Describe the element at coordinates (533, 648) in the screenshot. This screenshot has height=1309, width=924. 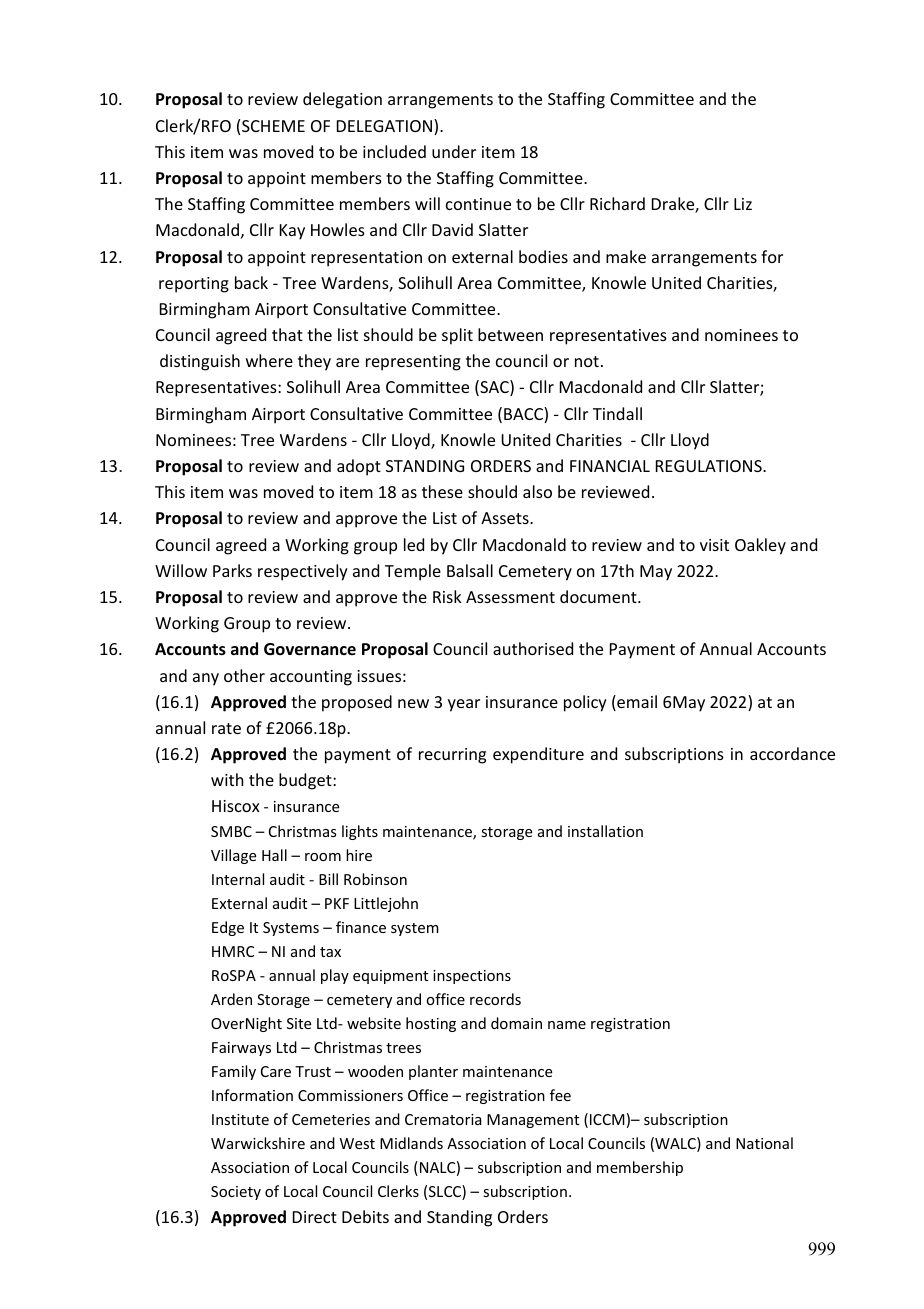
I see `authorised` at that location.
